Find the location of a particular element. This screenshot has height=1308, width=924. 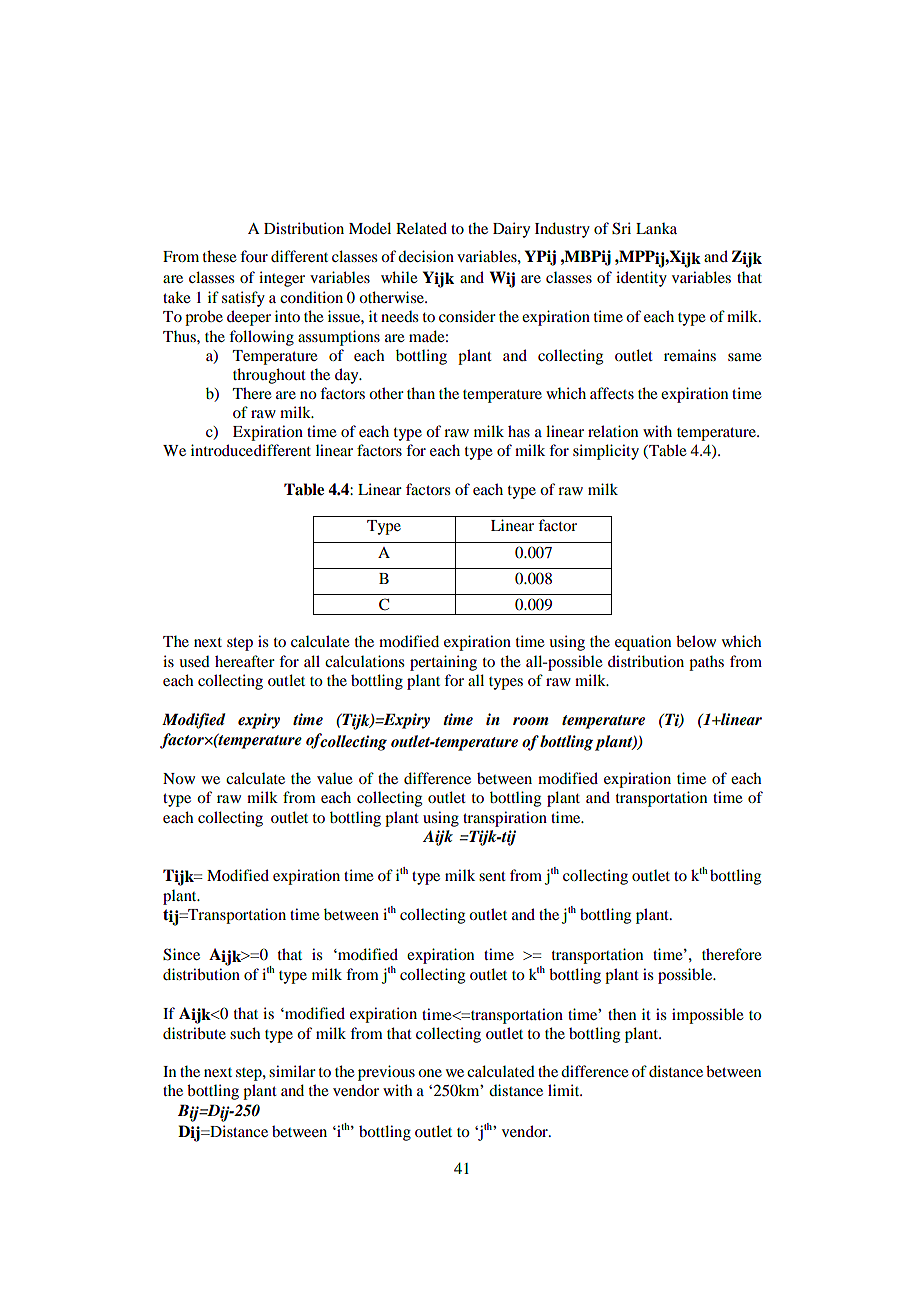

Now is located at coordinates (179, 778).
